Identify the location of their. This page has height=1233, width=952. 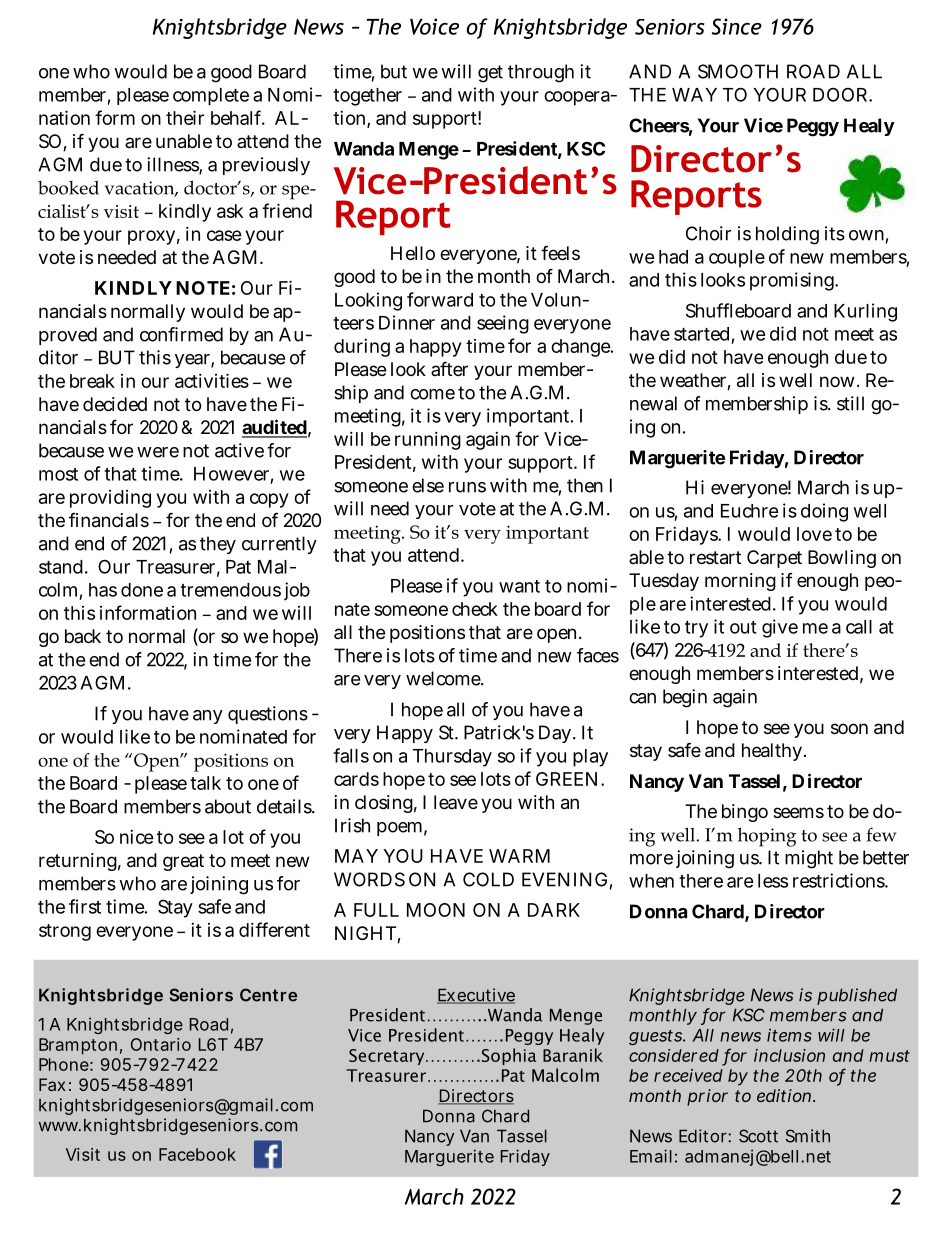
(185, 117).
